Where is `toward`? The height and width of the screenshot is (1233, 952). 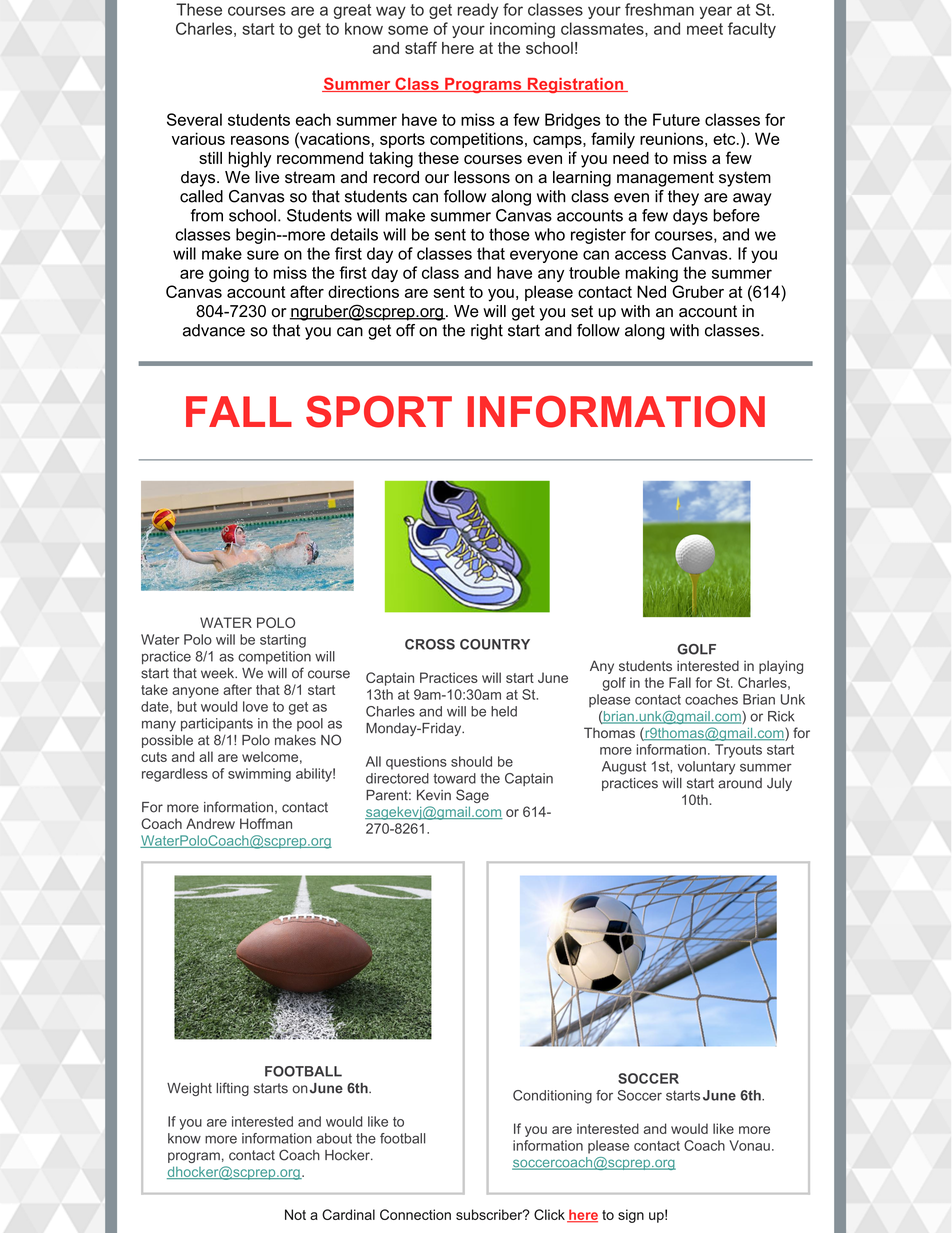
toward is located at coordinates (454, 778).
